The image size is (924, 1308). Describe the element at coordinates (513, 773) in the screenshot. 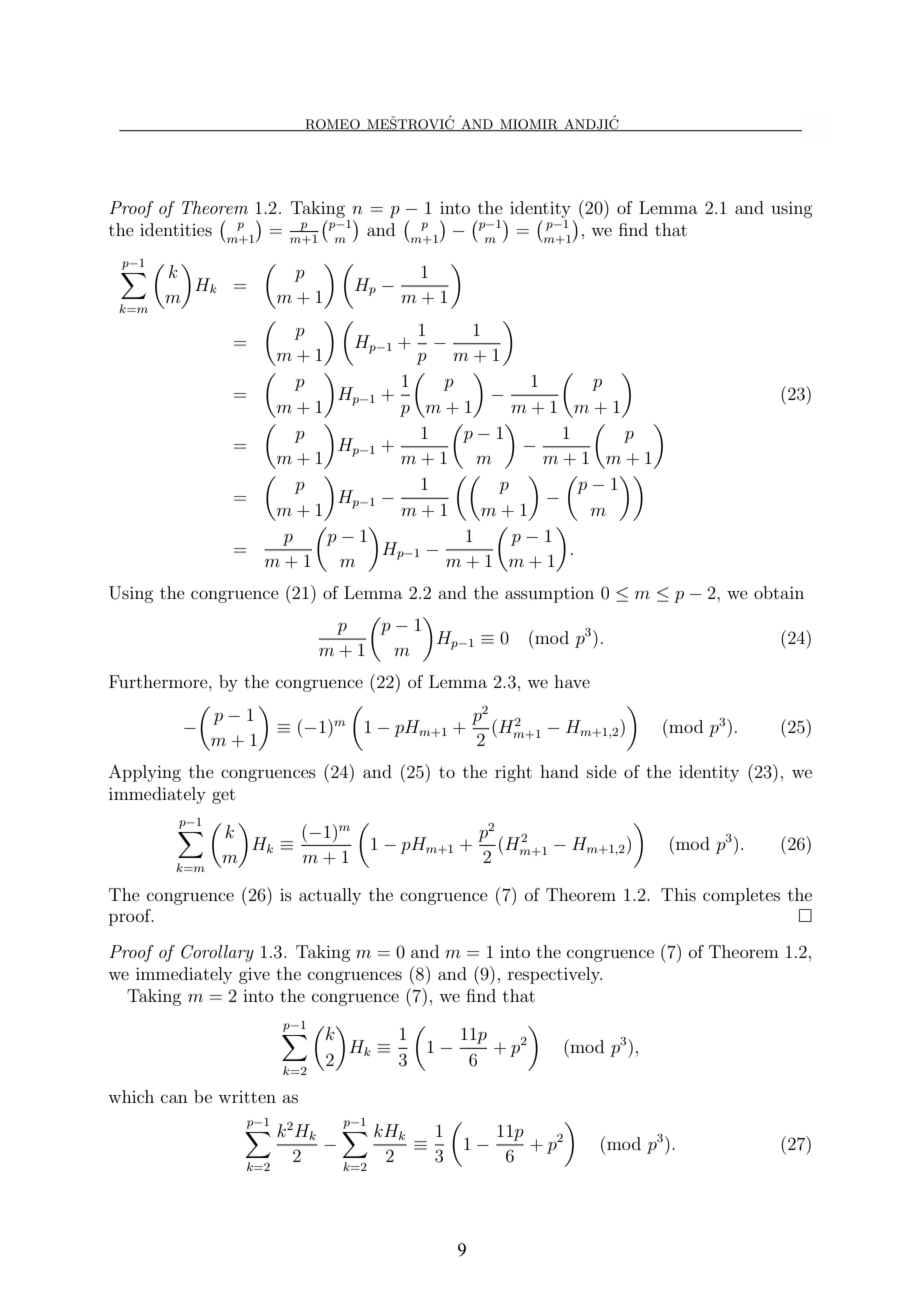

I see `right` at that location.
